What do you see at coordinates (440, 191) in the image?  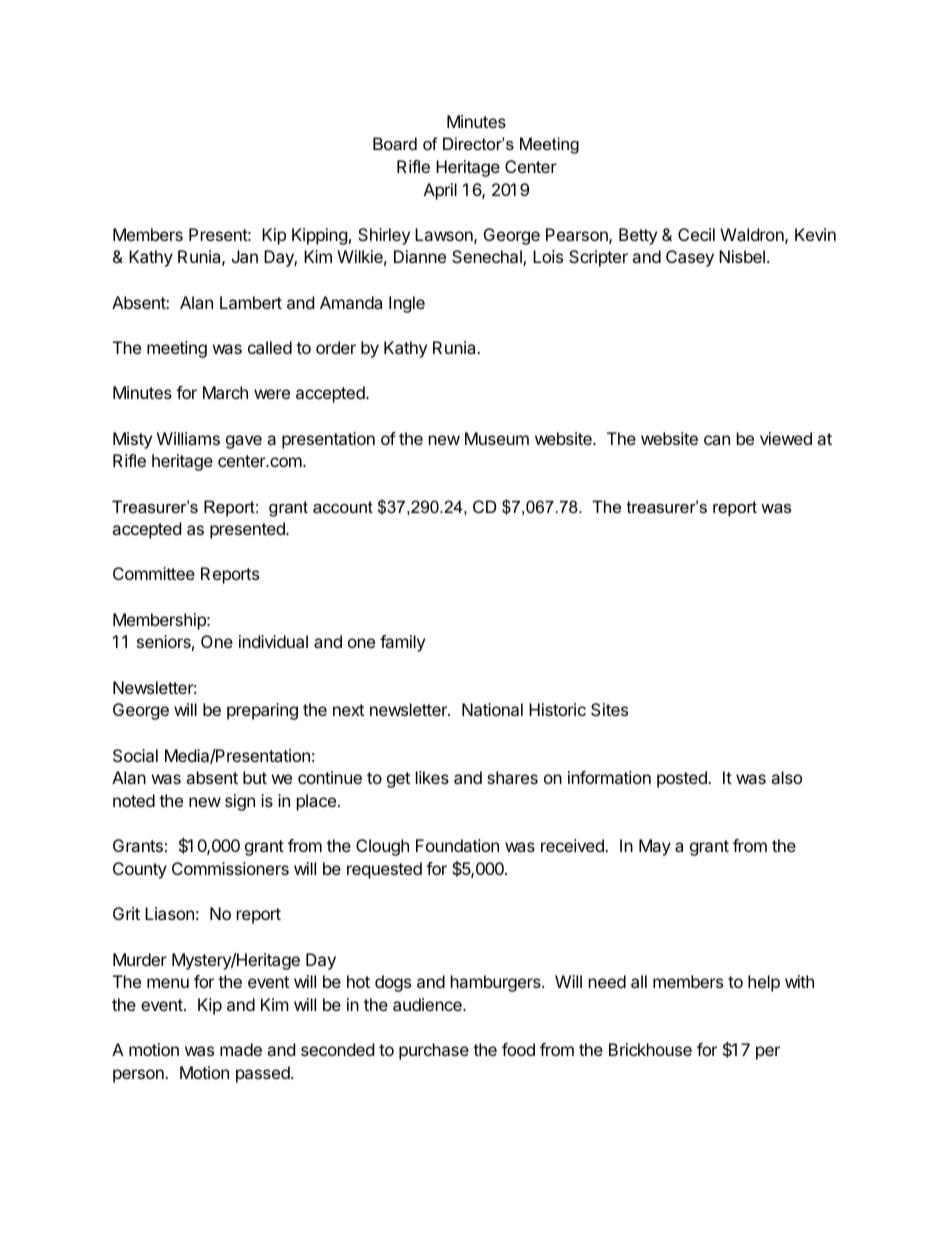 I see `April` at bounding box center [440, 191].
